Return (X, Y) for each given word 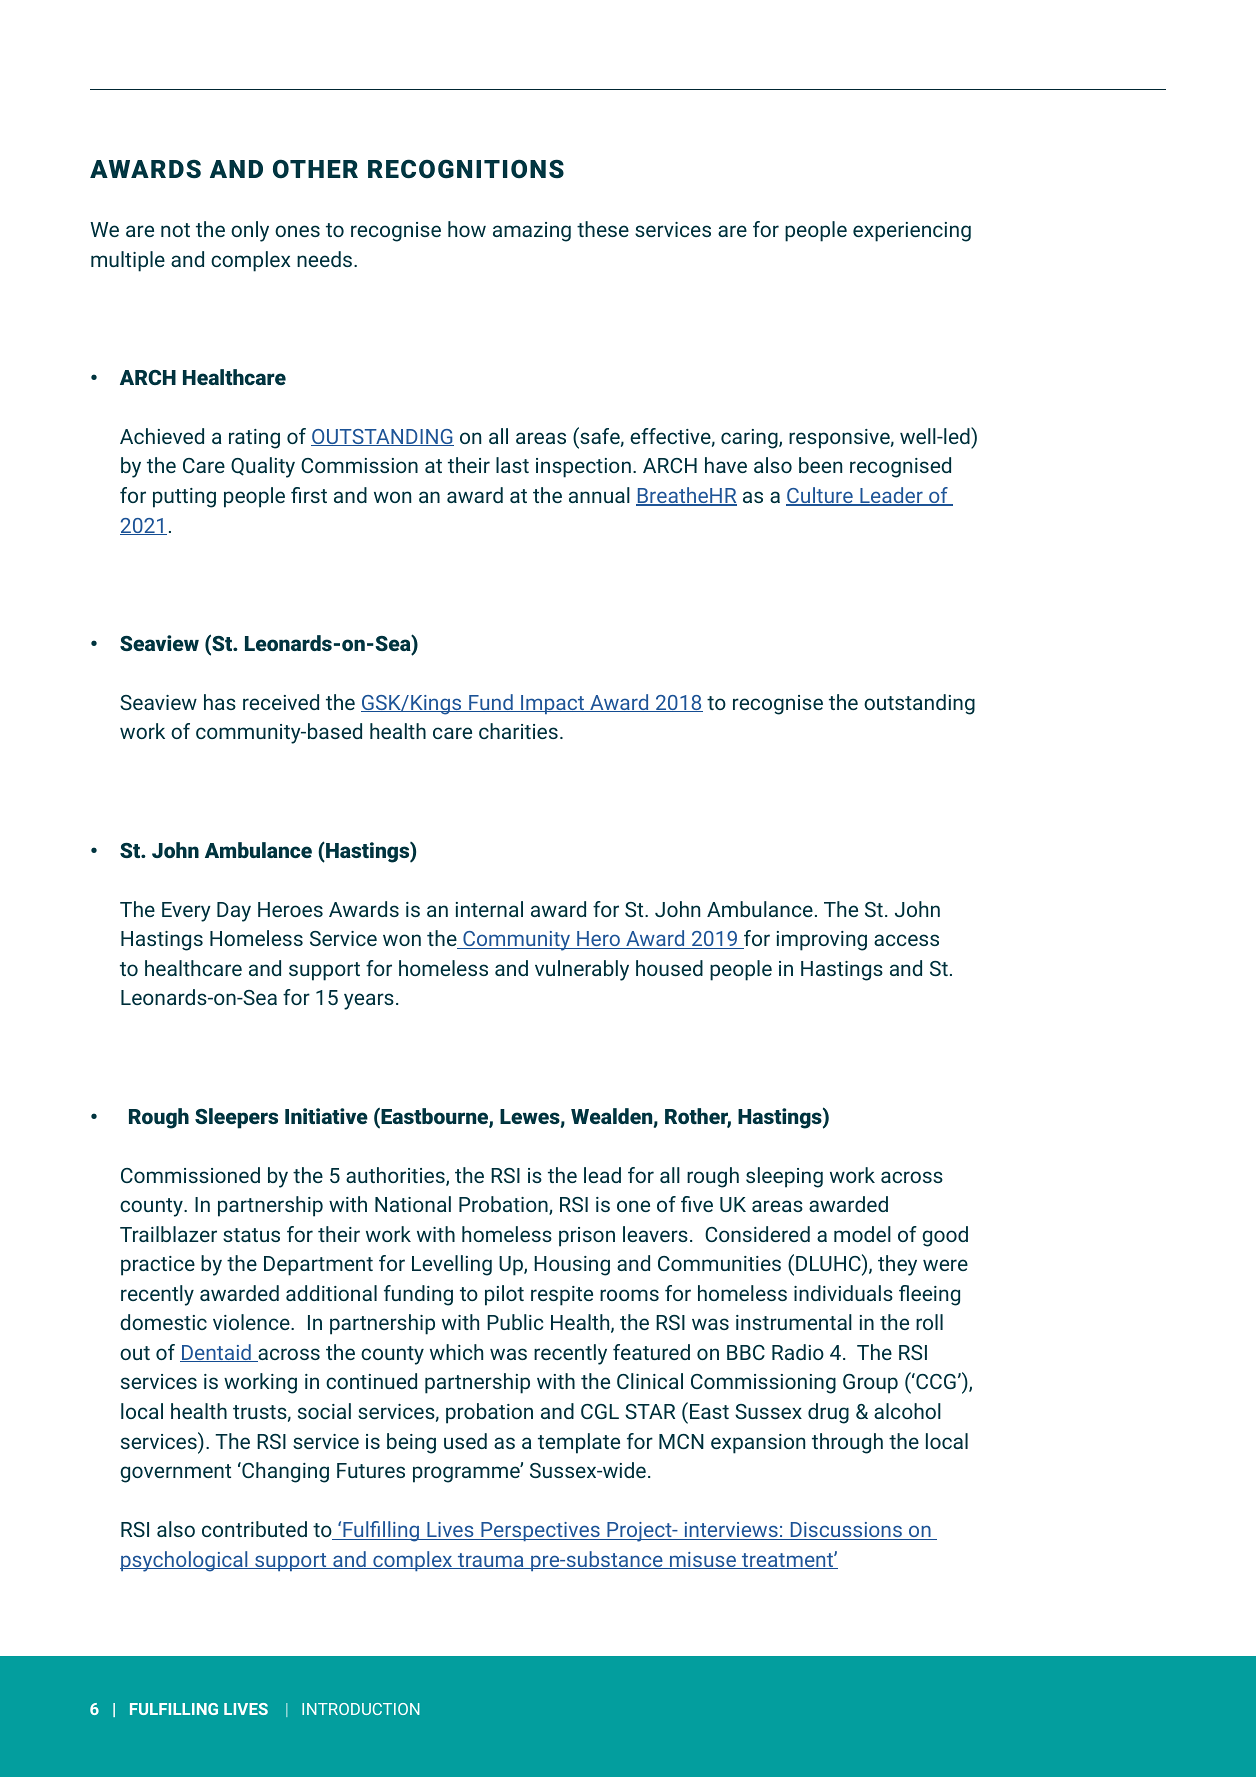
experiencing (912, 232)
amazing (532, 232)
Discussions (846, 1531)
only (250, 231)
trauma (491, 1561)
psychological (185, 1561)
